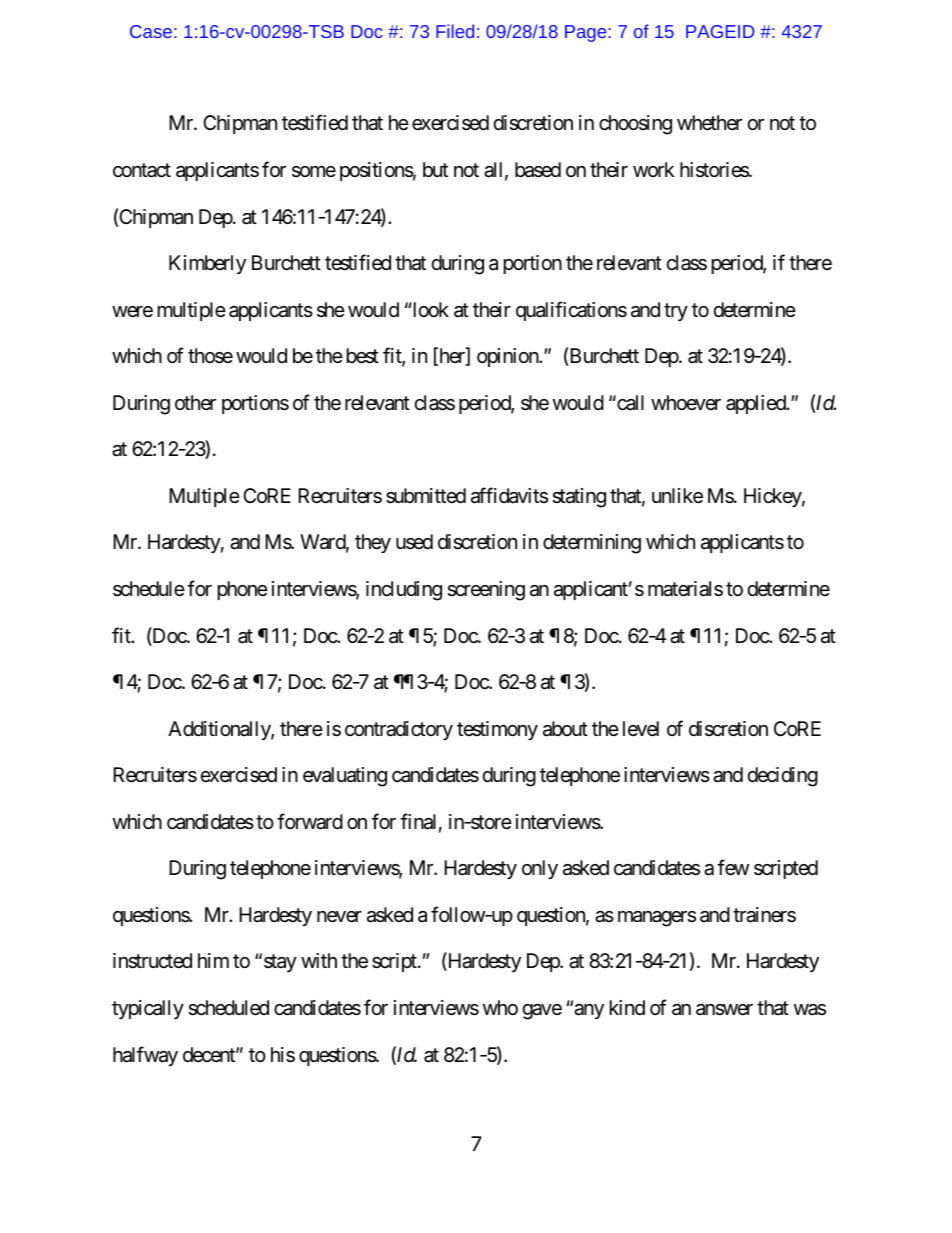 This image has height=1233, width=952. I want to click on Case, so click(151, 31).
